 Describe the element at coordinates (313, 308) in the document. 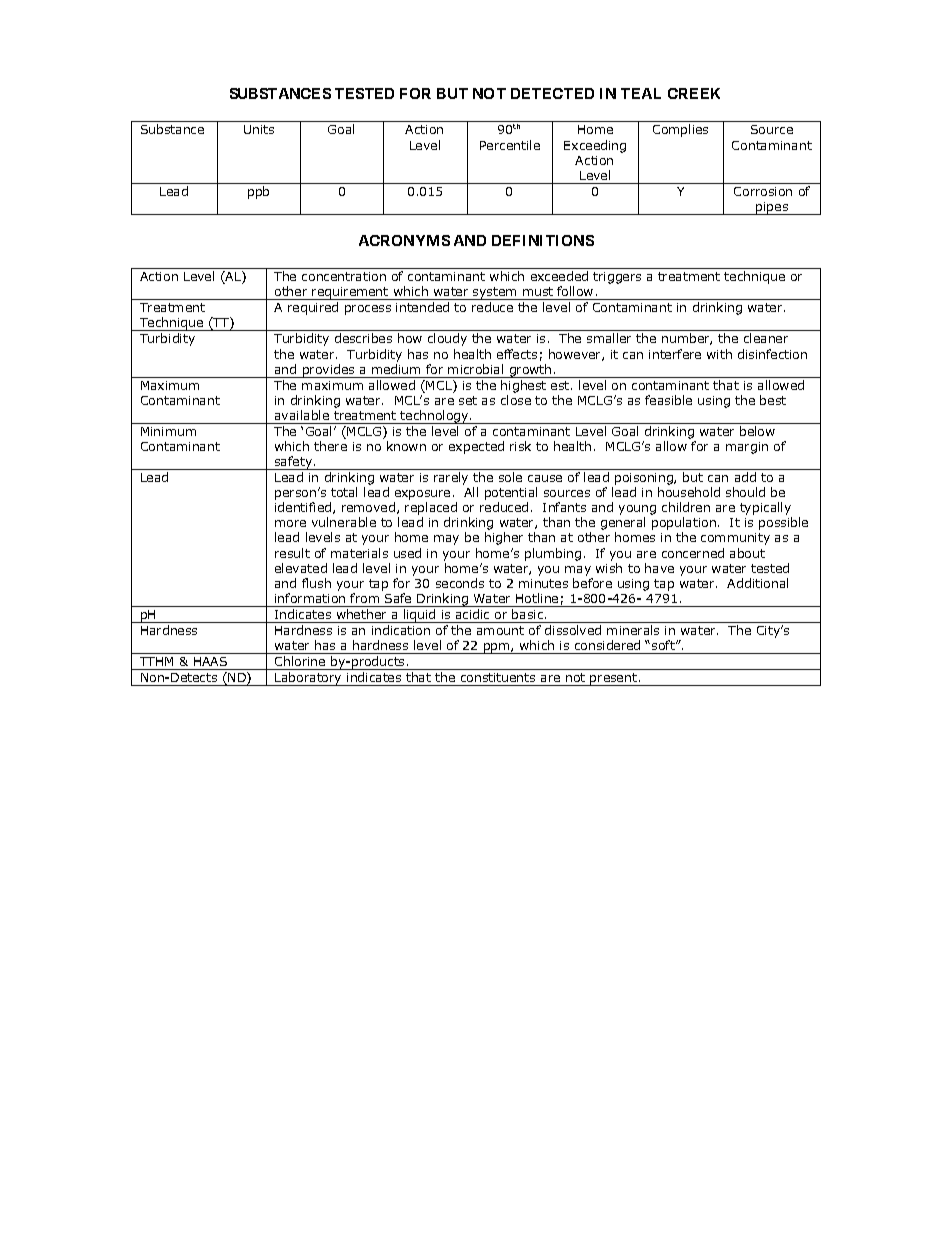

I see `required` at that location.
